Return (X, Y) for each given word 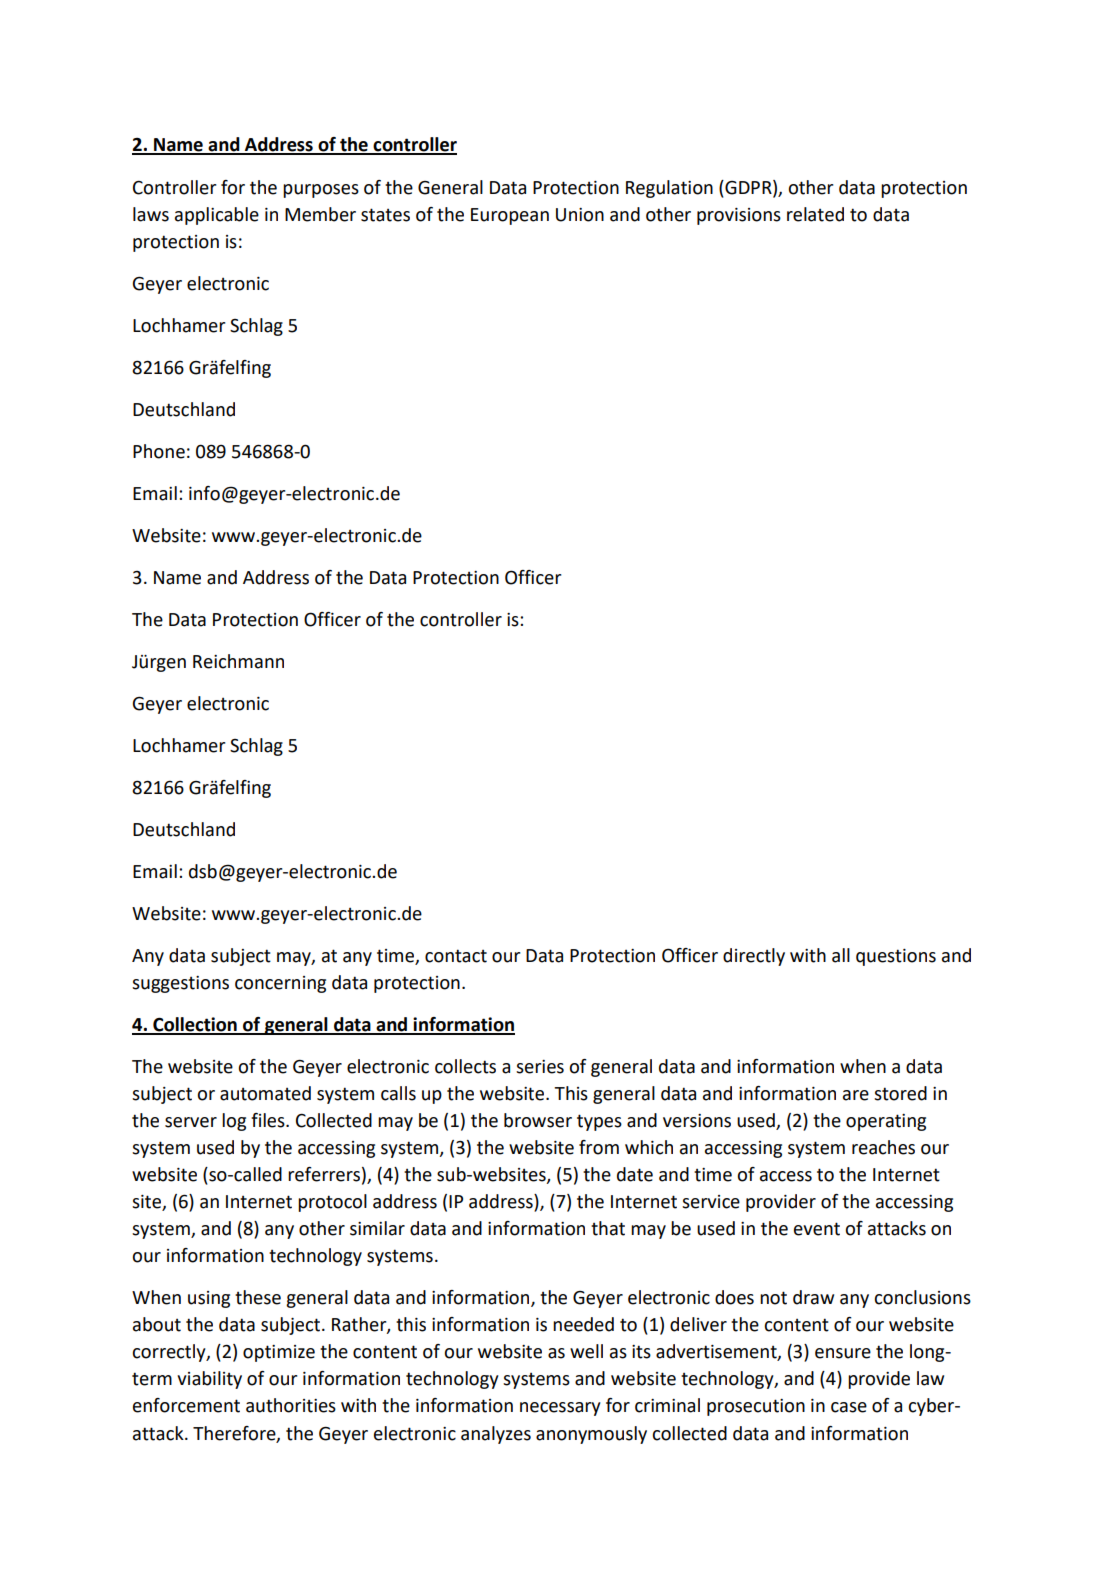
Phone (159, 451)
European (510, 216)
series (540, 1067)
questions (896, 957)
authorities (291, 1405)
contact (456, 956)
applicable (217, 216)
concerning (280, 984)
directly (754, 957)
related (815, 214)
